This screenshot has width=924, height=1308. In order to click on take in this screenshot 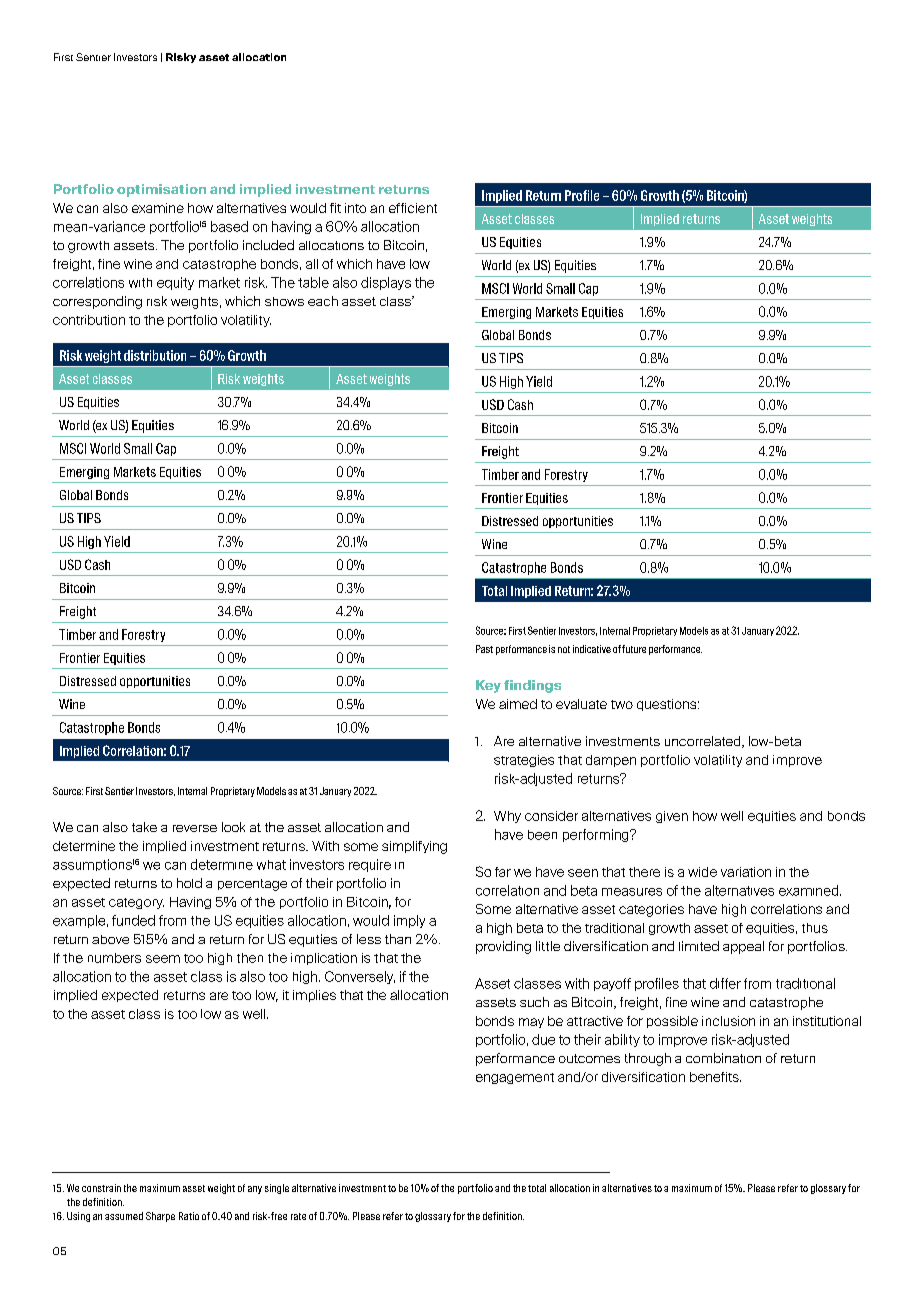, I will do `click(144, 827)`.
